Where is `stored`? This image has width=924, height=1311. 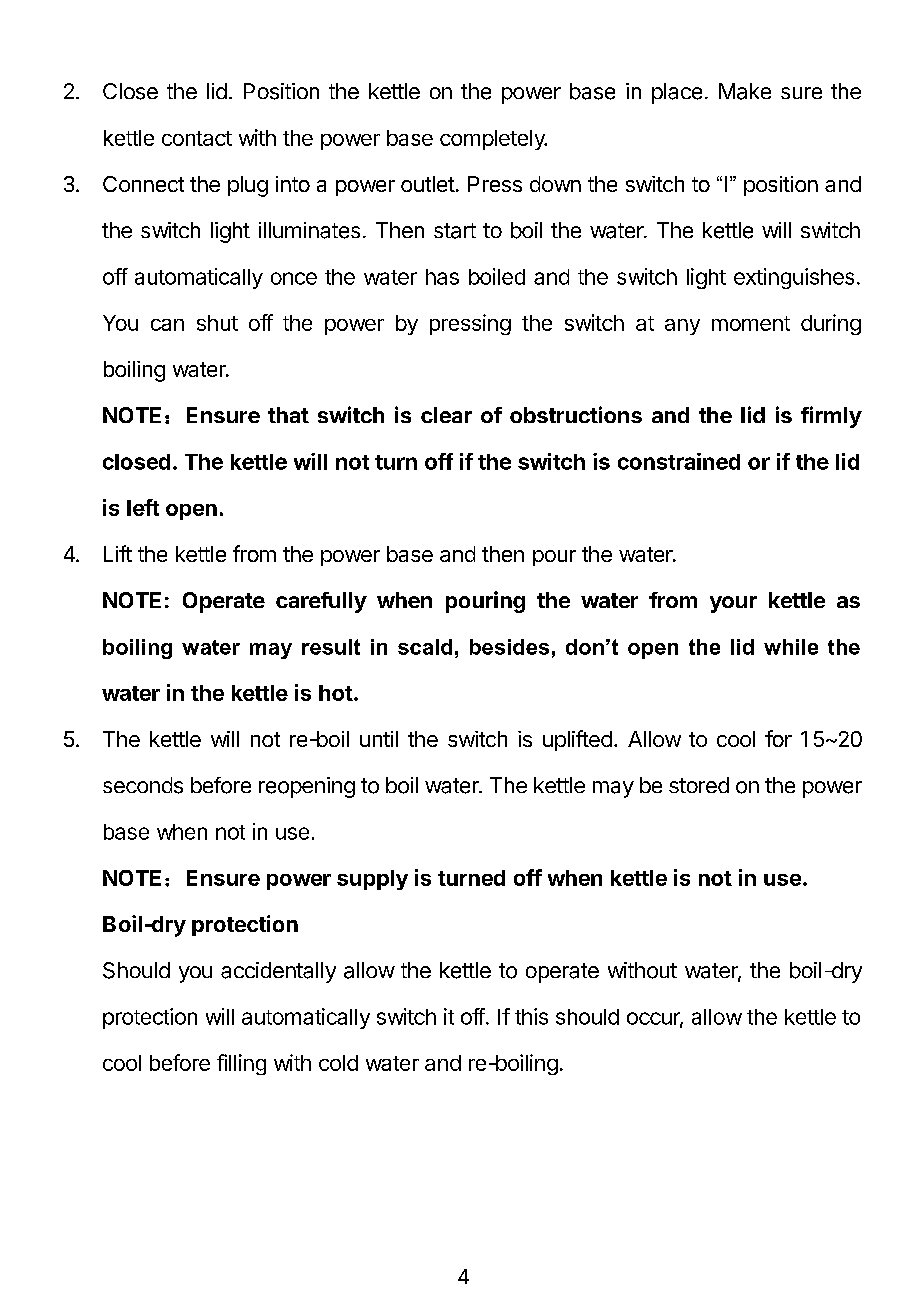
stored is located at coordinates (699, 785).
